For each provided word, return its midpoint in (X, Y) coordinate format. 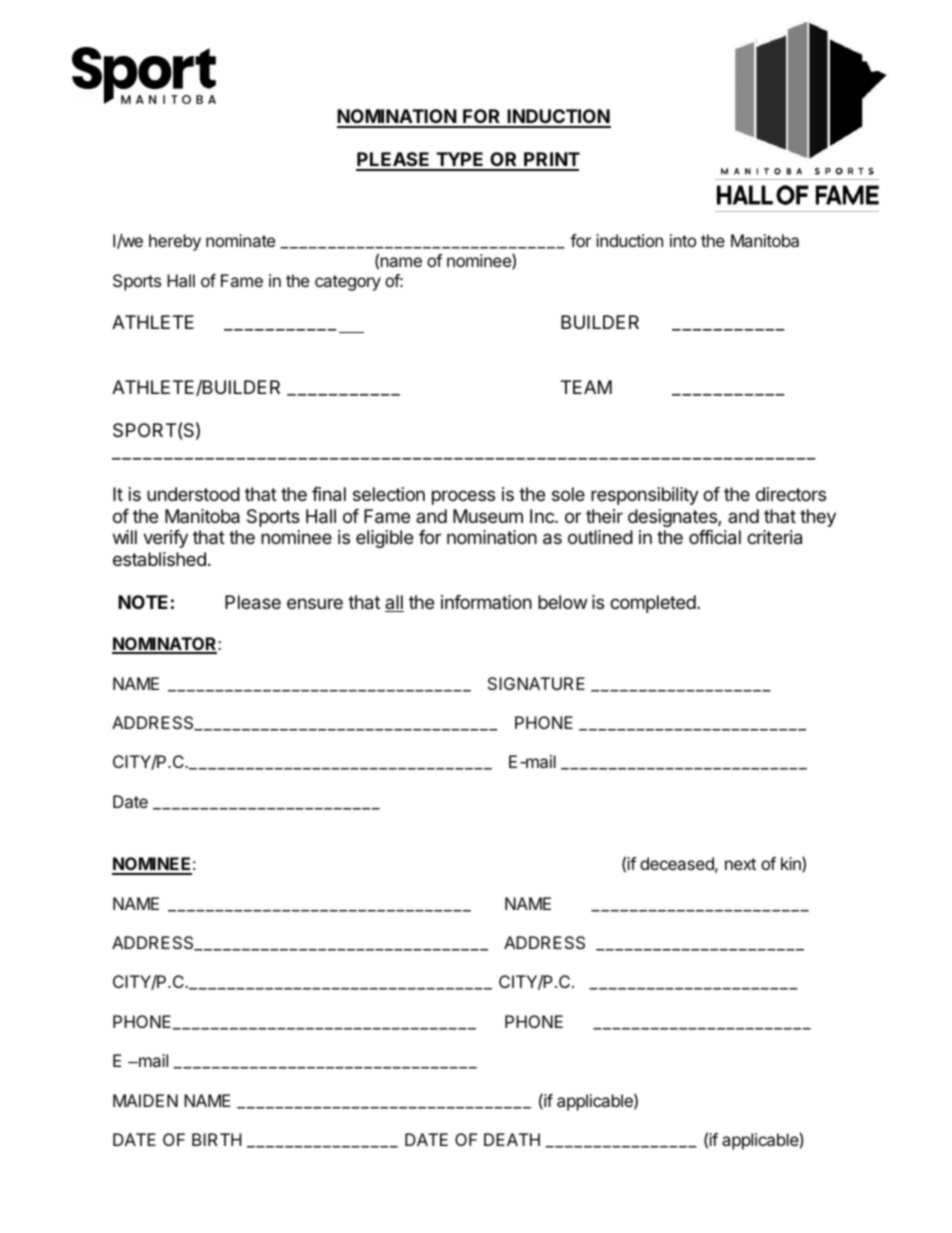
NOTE (143, 602)
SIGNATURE (536, 683)
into (683, 240)
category (348, 283)
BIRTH (217, 1139)
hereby (175, 242)
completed (653, 604)
